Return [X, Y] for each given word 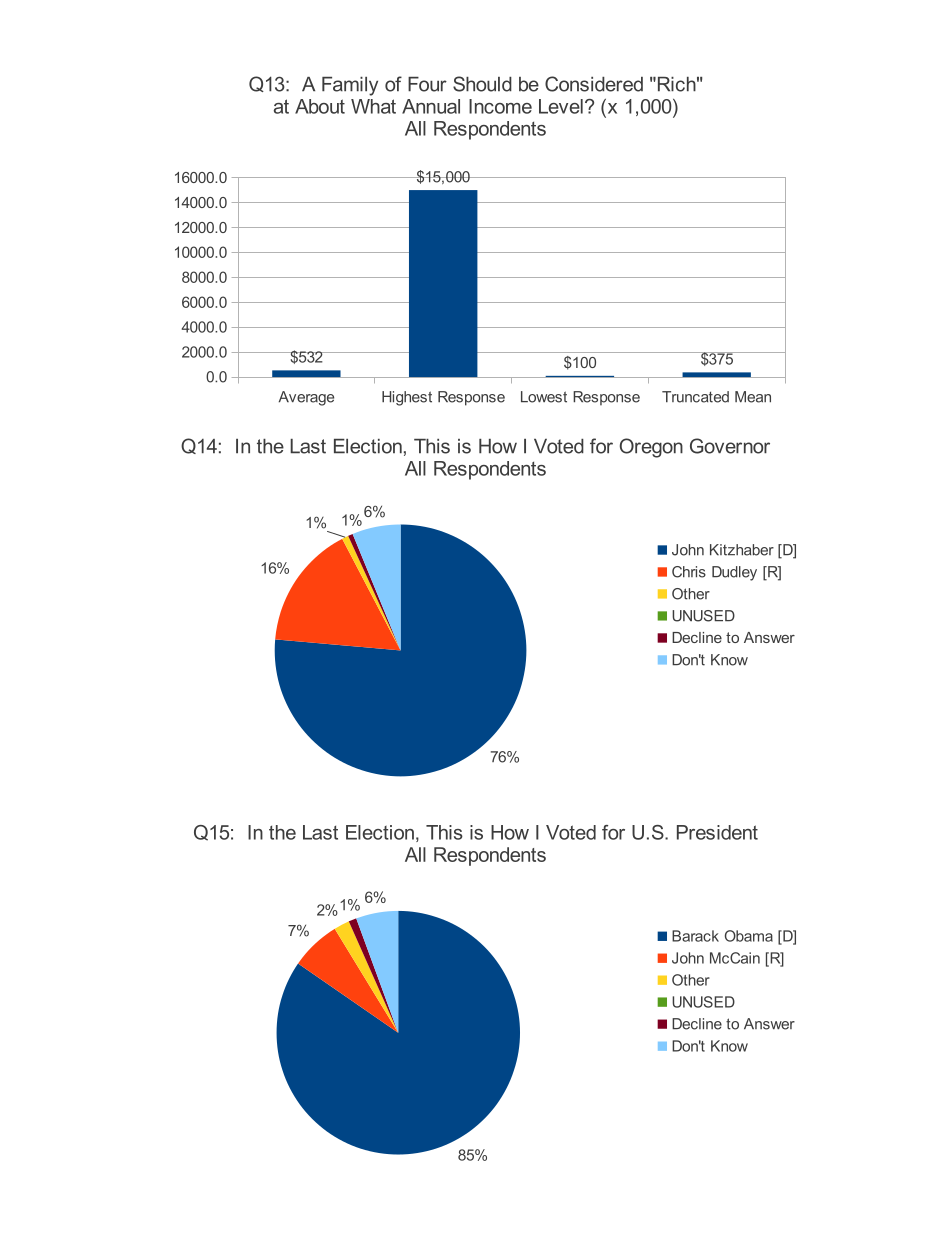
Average [306, 398]
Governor [730, 446]
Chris [689, 572]
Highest [407, 398]
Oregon [651, 448]
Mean [753, 397]
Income [500, 106]
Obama [749, 936]
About [320, 106]
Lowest [544, 397]
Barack [695, 936]
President [717, 832]
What [373, 106]
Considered [594, 84]
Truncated [695, 397]
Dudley [734, 573]
